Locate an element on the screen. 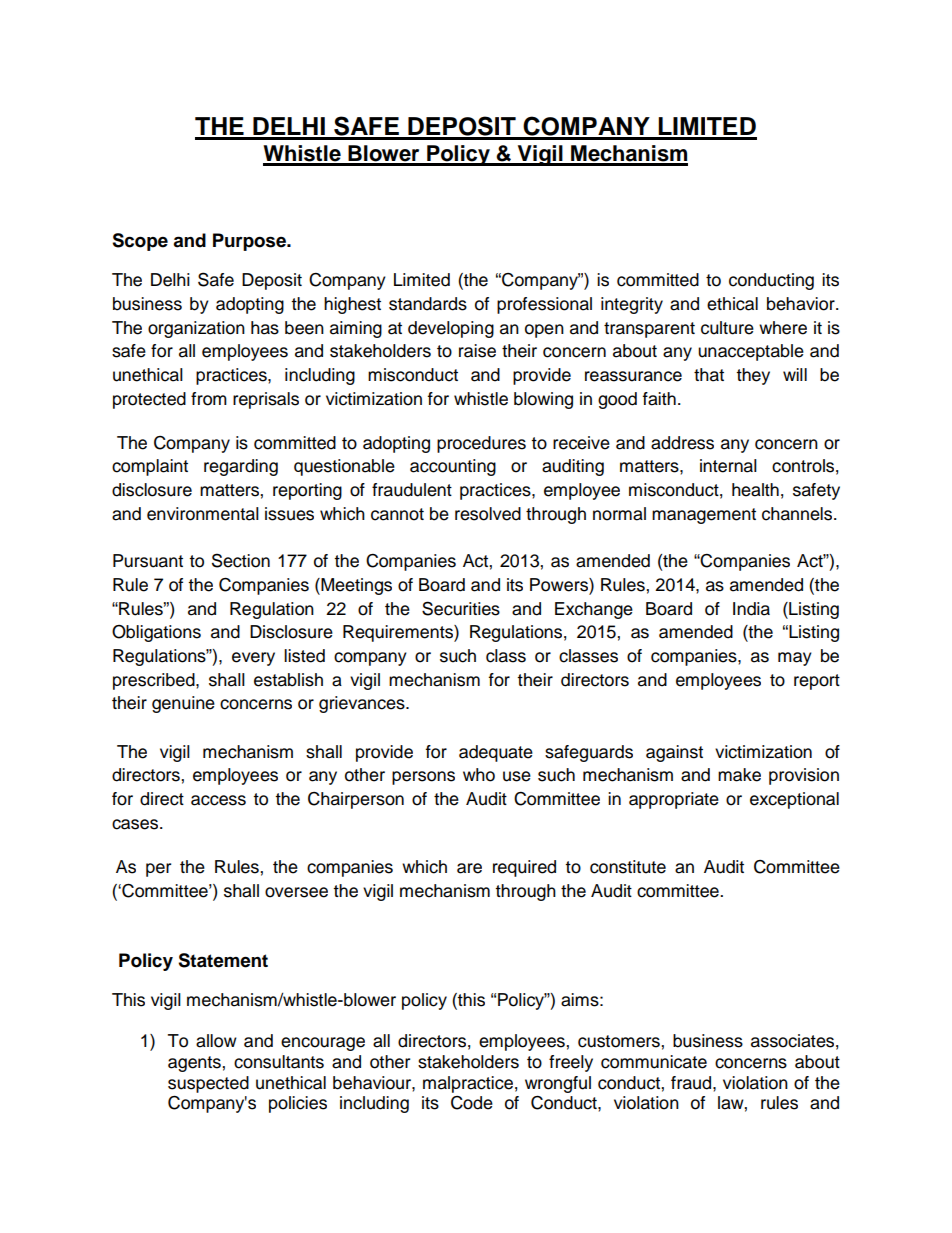 The width and height of the screenshot is (952, 1233). resolved is located at coordinates (488, 514).
